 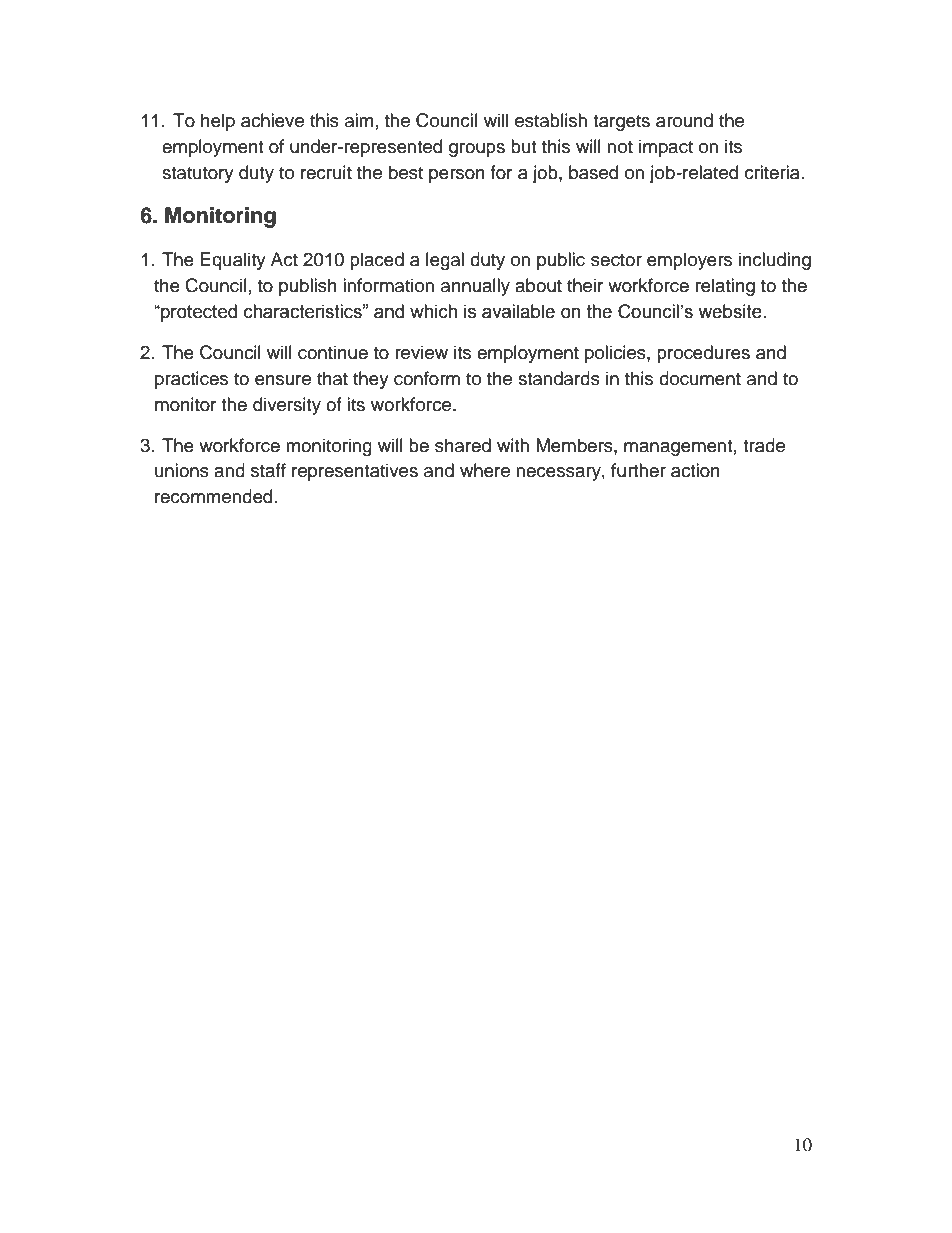 I want to click on around, so click(x=684, y=120).
